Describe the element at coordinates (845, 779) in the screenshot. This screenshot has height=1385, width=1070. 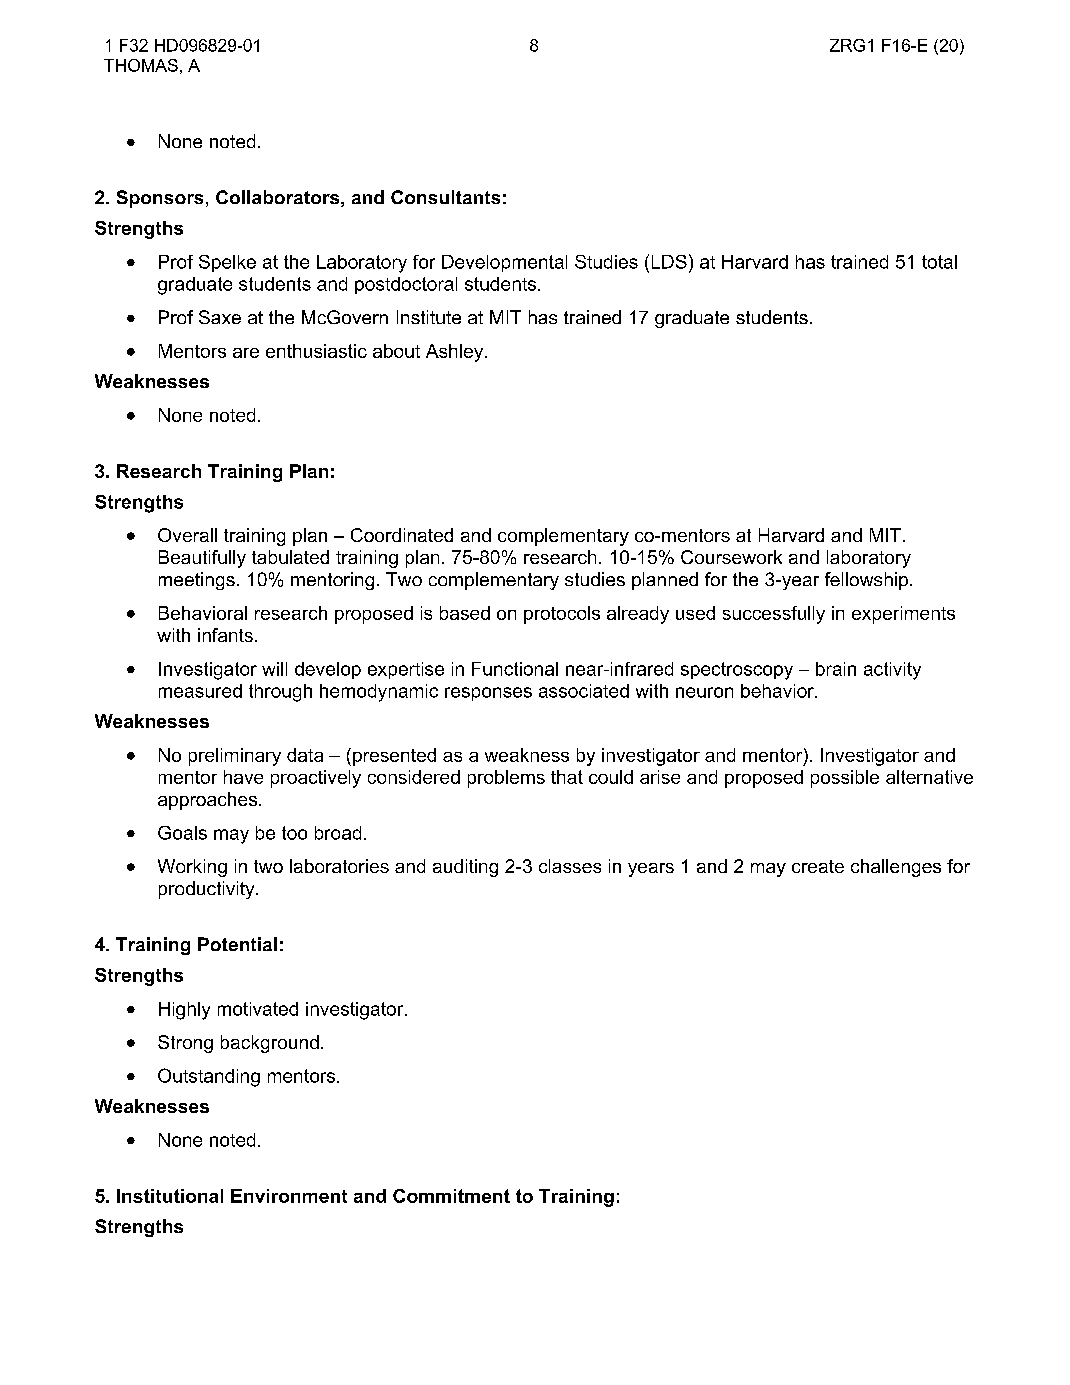
I see `possible` at that location.
